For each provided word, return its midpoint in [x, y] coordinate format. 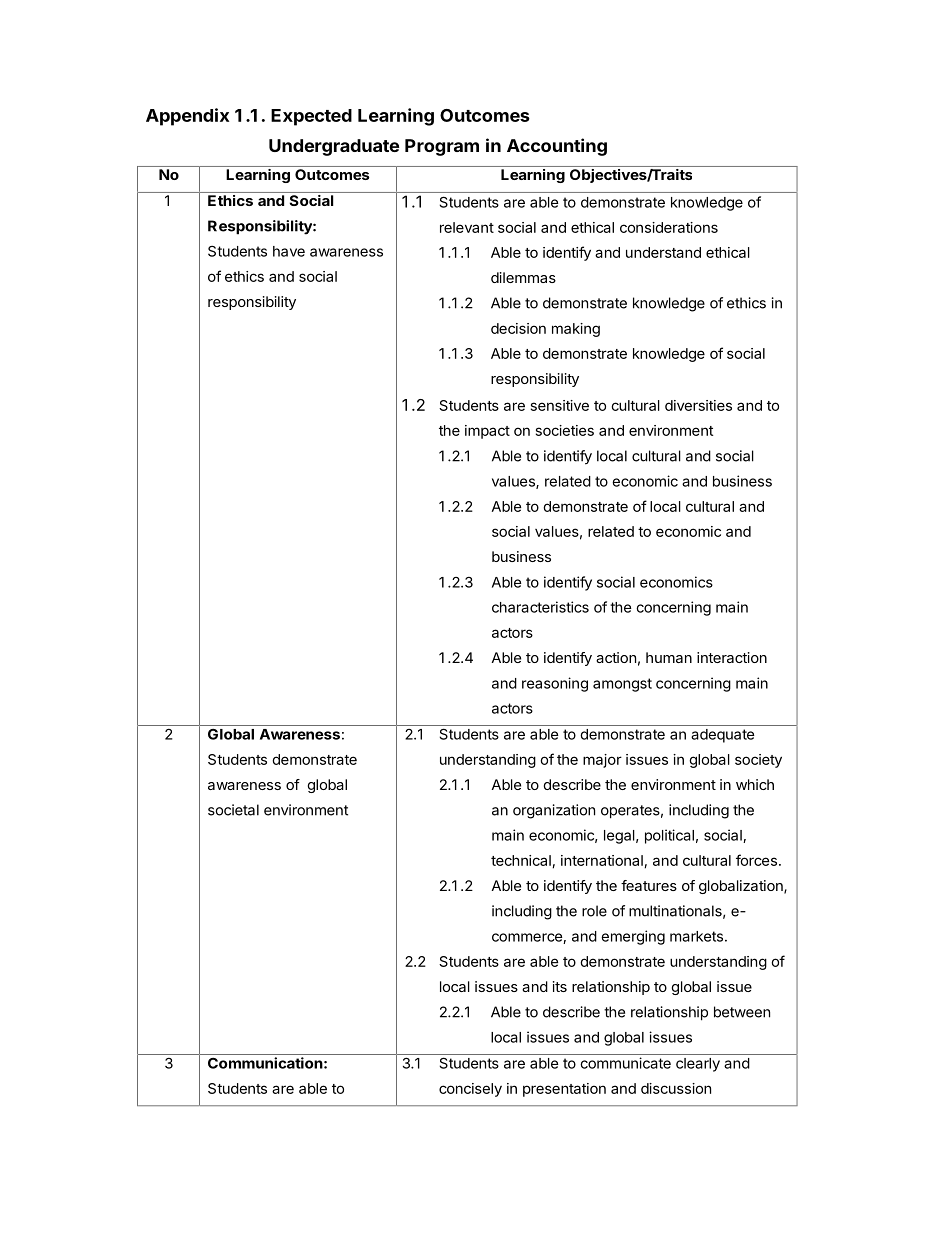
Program [442, 147]
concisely [470, 1090]
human [669, 657]
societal [233, 810]
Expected [311, 117]
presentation [564, 1090]
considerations [669, 227]
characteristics [540, 607]
